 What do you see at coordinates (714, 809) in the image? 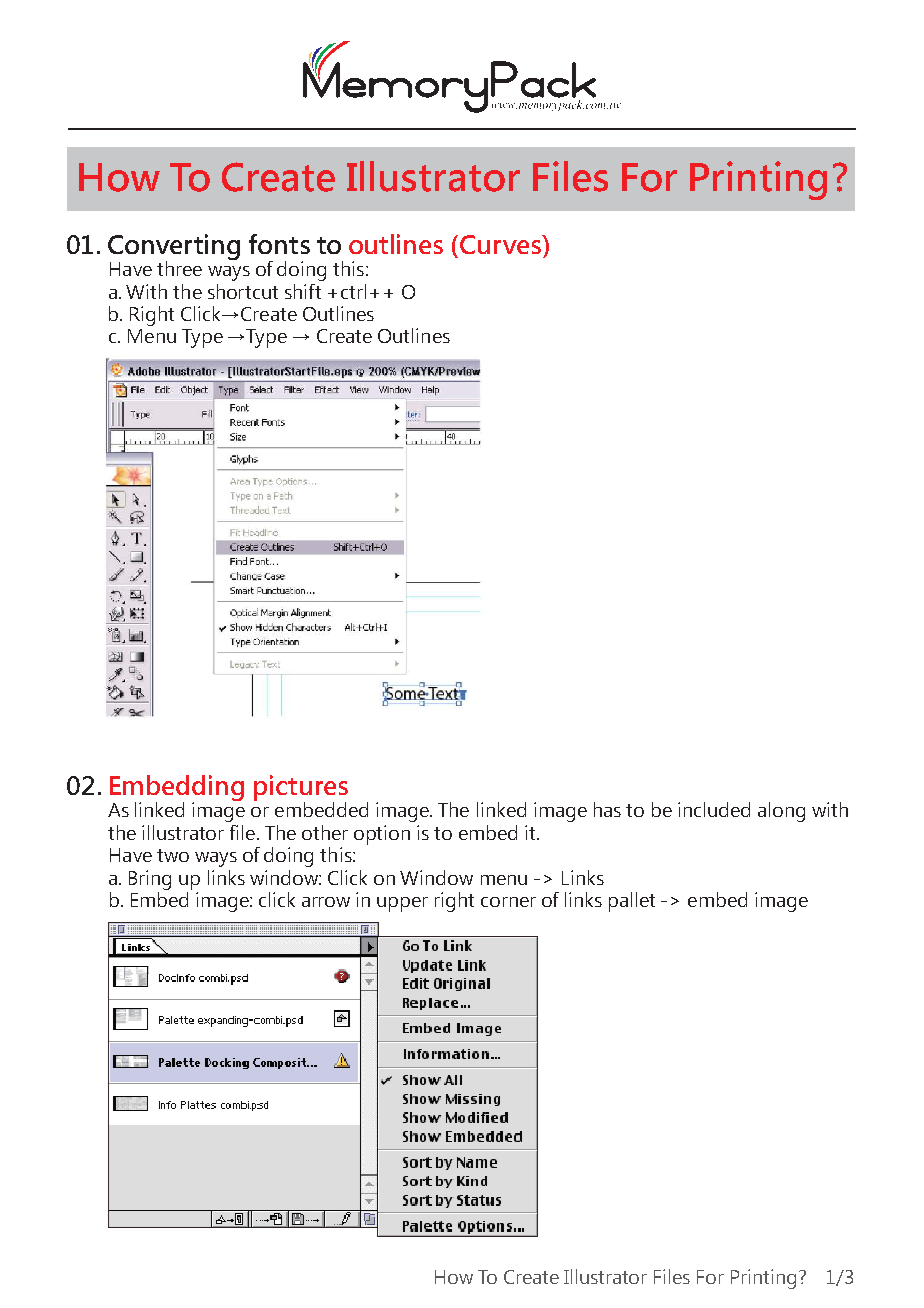
I see `included` at bounding box center [714, 809].
